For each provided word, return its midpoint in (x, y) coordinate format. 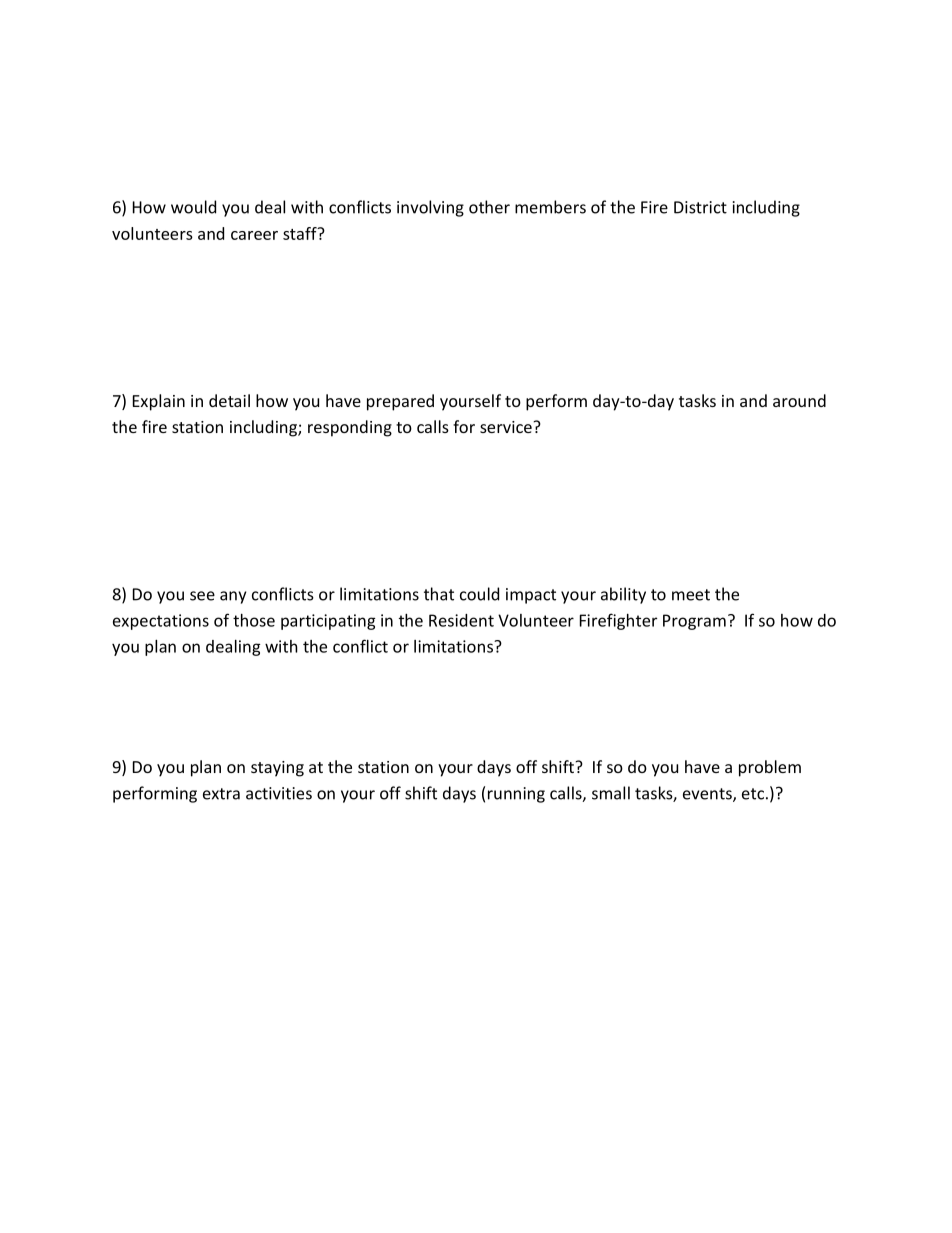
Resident (461, 620)
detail (229, 400)
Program (694, 622)
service (507, 427)
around (799, 400)
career (254, 235)
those (254, 620)
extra (221, 794)
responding (350, 428)
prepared (400, 402)
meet (691, 595)
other (489, 207)
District (700, 207)
